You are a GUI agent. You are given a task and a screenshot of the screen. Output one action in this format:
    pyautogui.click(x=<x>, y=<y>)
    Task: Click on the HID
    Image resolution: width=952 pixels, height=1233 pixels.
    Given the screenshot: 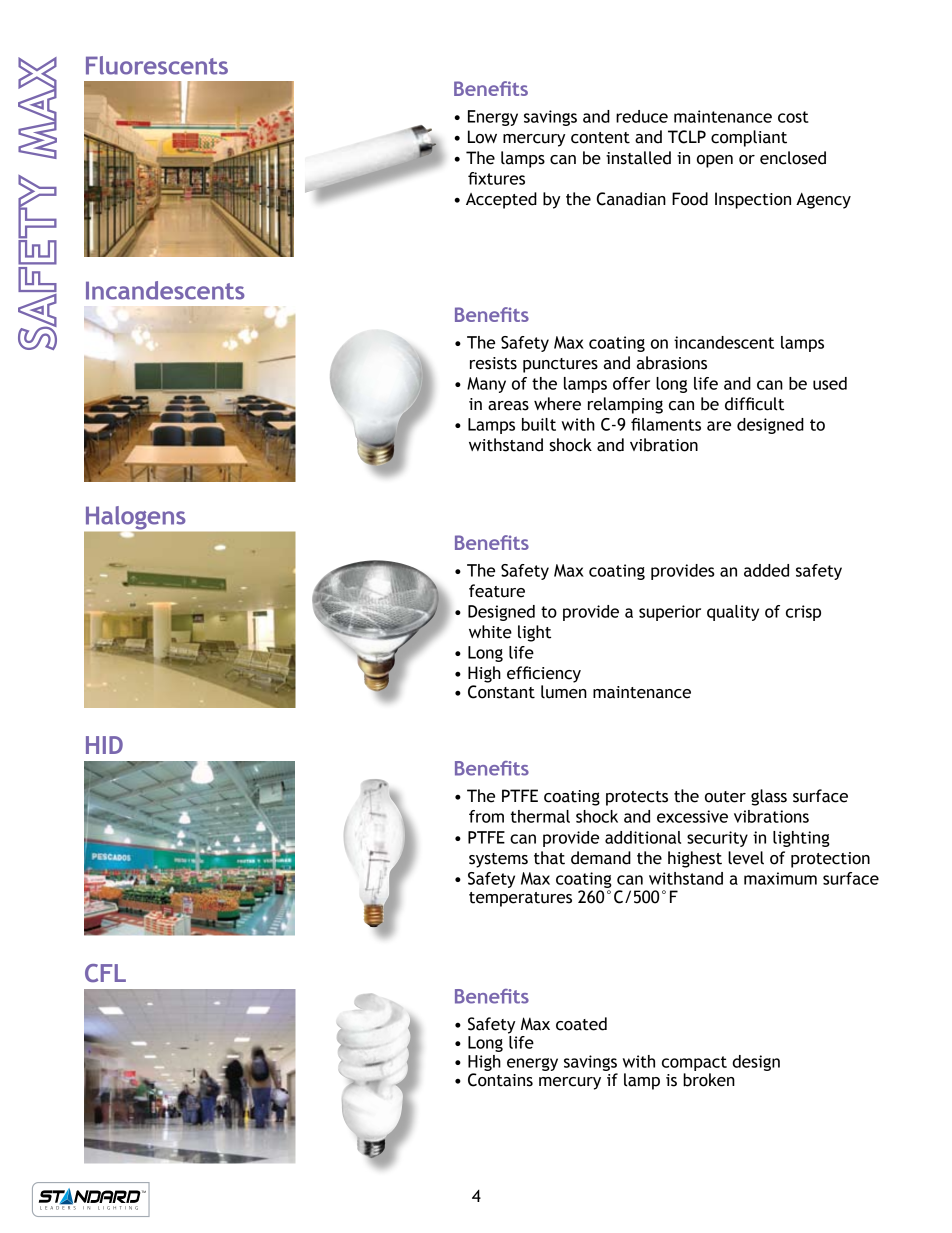 What is the action you would take?
    pyautogui.click(x=104, y=745)
